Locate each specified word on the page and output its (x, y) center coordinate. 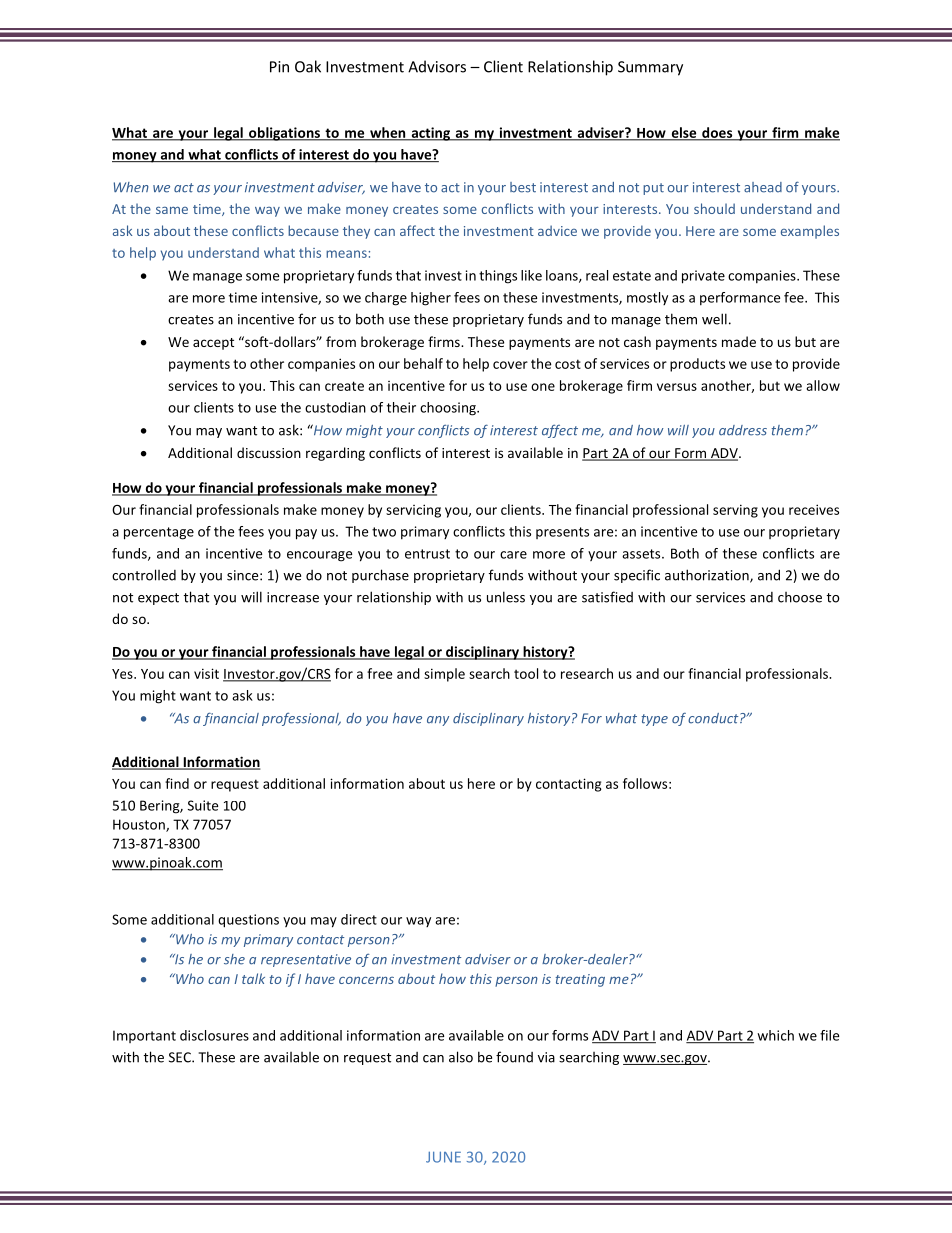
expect (158, 599)
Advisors (437, 66)
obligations (284, 134)
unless (506, 597)
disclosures (214, 1035)
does (717, 133)
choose (800, 597)
